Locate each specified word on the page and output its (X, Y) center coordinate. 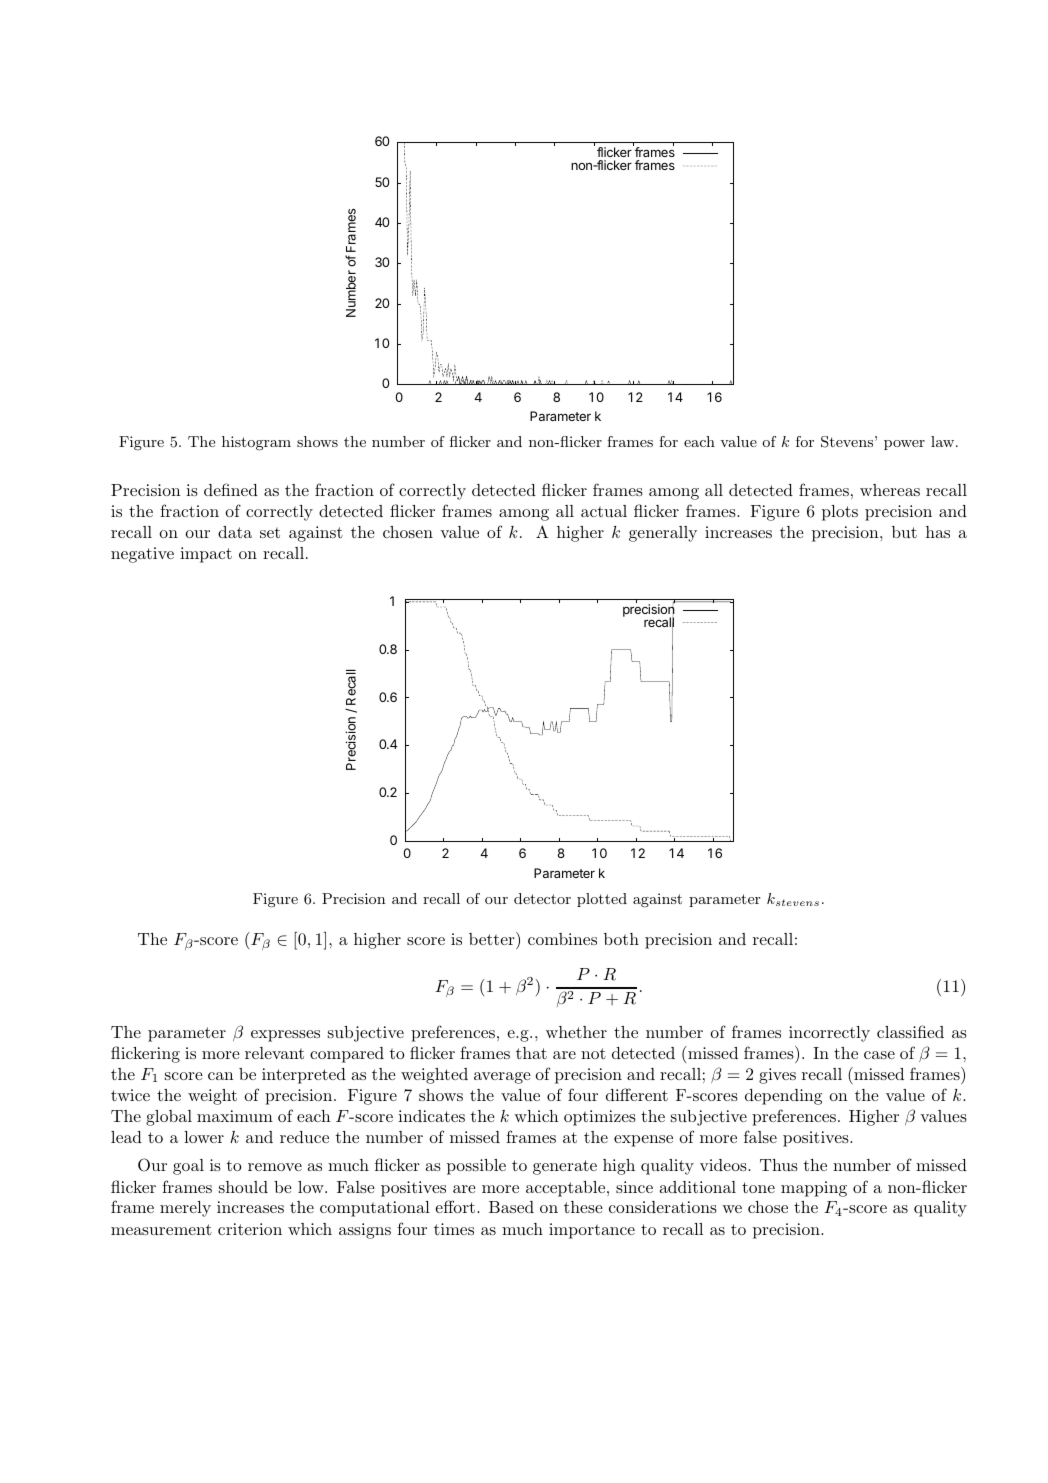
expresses (285, 1036)
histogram (256, 443)
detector (542, 898)
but (904, 532)
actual (604, 511)
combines (562, 939)
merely (185, 1209)
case (879, 1055)
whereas (890, 490)
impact (206, 555)
